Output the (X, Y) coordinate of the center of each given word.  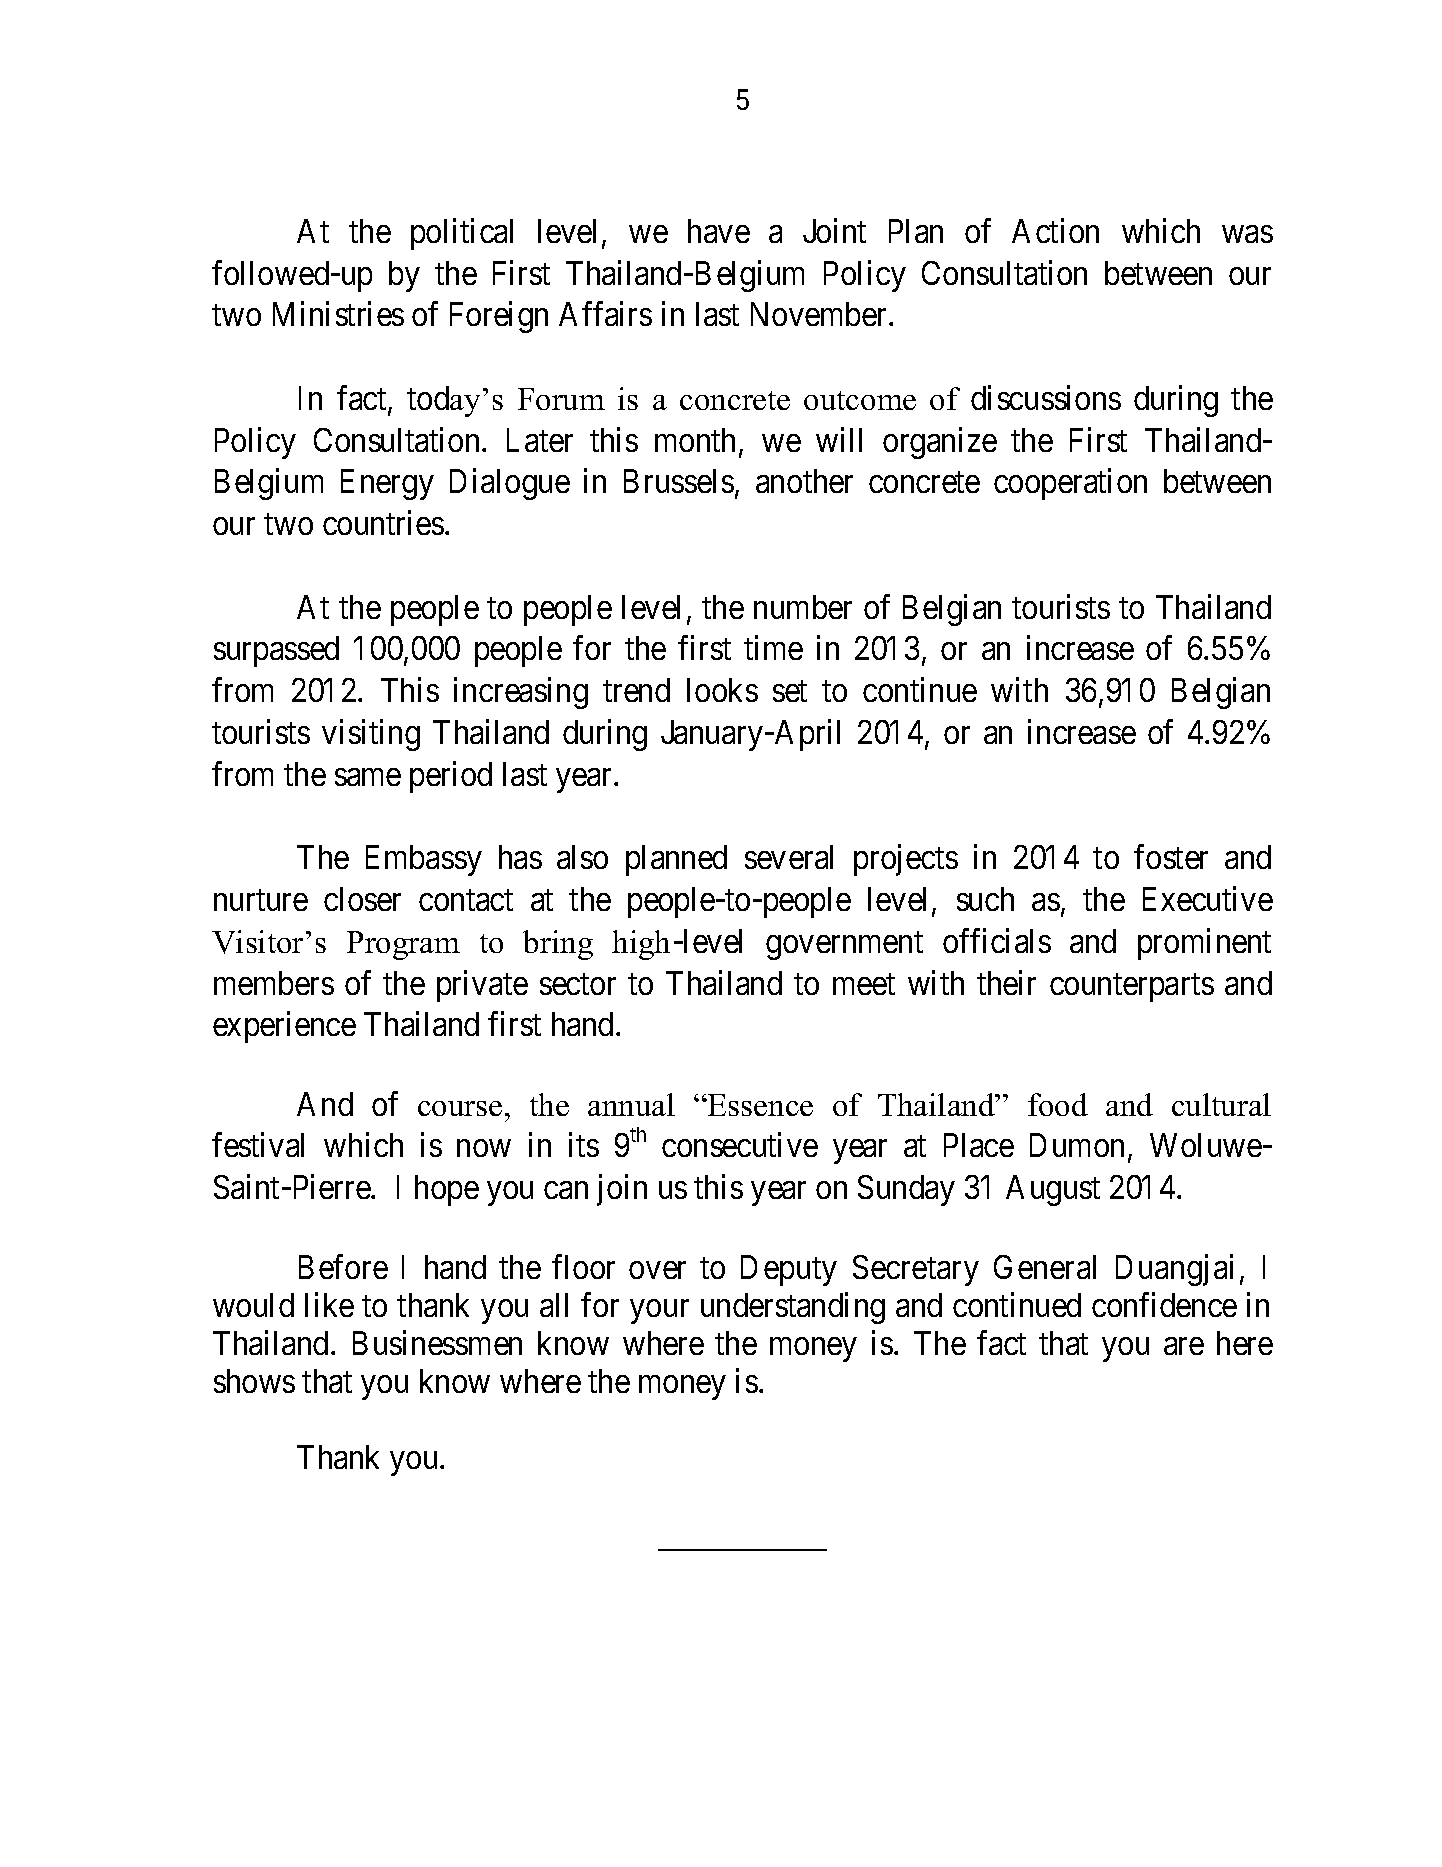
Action (1055, 230)
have (719, 231)
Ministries (338, 314)
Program (403, 945)
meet (864, 984)
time (773, 648)
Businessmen (437, 1342)
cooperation (1070, 484)
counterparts (1132, 987)
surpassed (276, 651)
